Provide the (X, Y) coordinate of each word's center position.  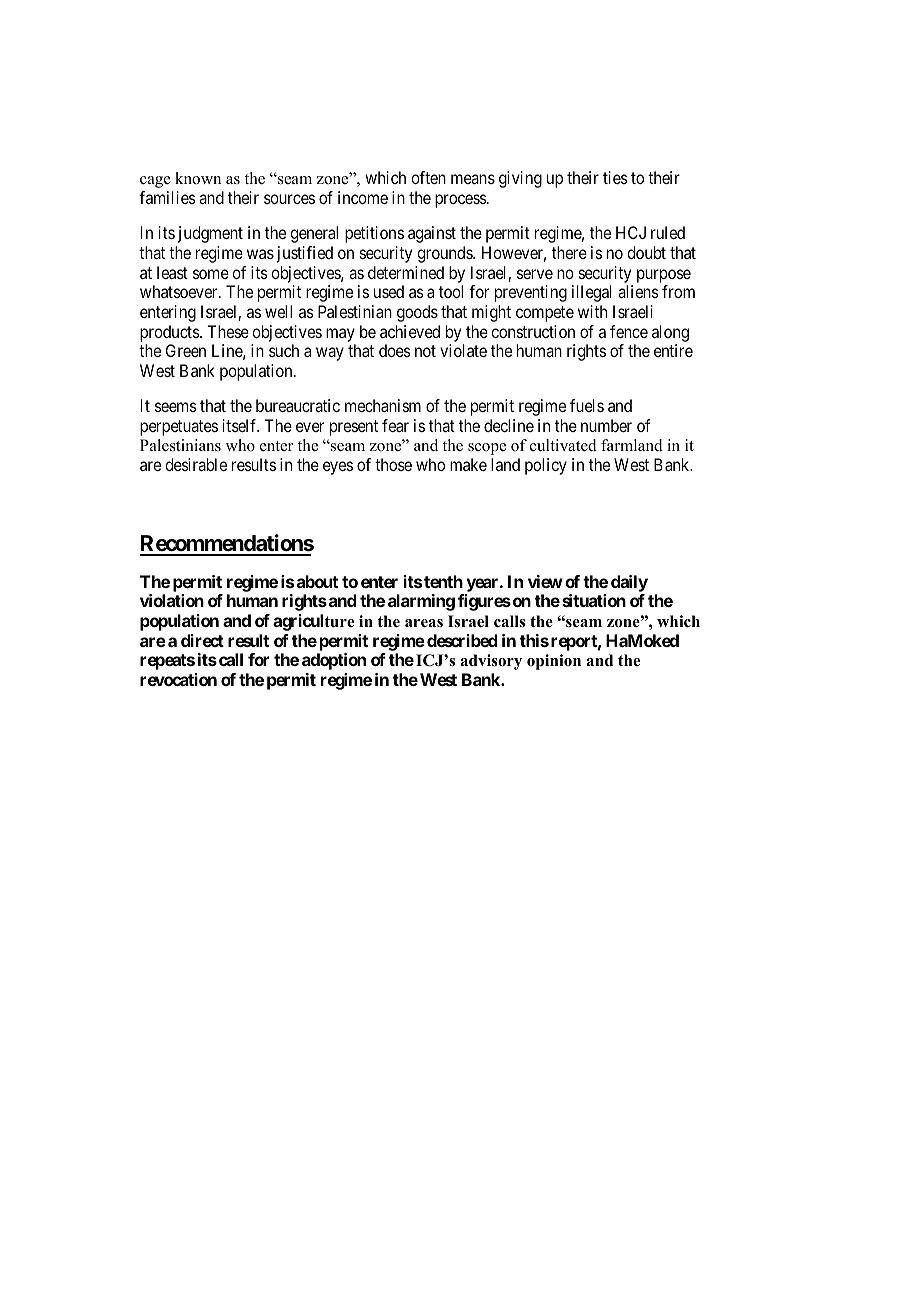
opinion (554, 662)
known (198, 178)
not (425, 351)
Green (186, 350)
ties (615, 177)
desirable (196, 464)
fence (629, 331)
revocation (178, 679)
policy (546, 466)
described (462, 640)
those (393, 464)
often (428, 177)
